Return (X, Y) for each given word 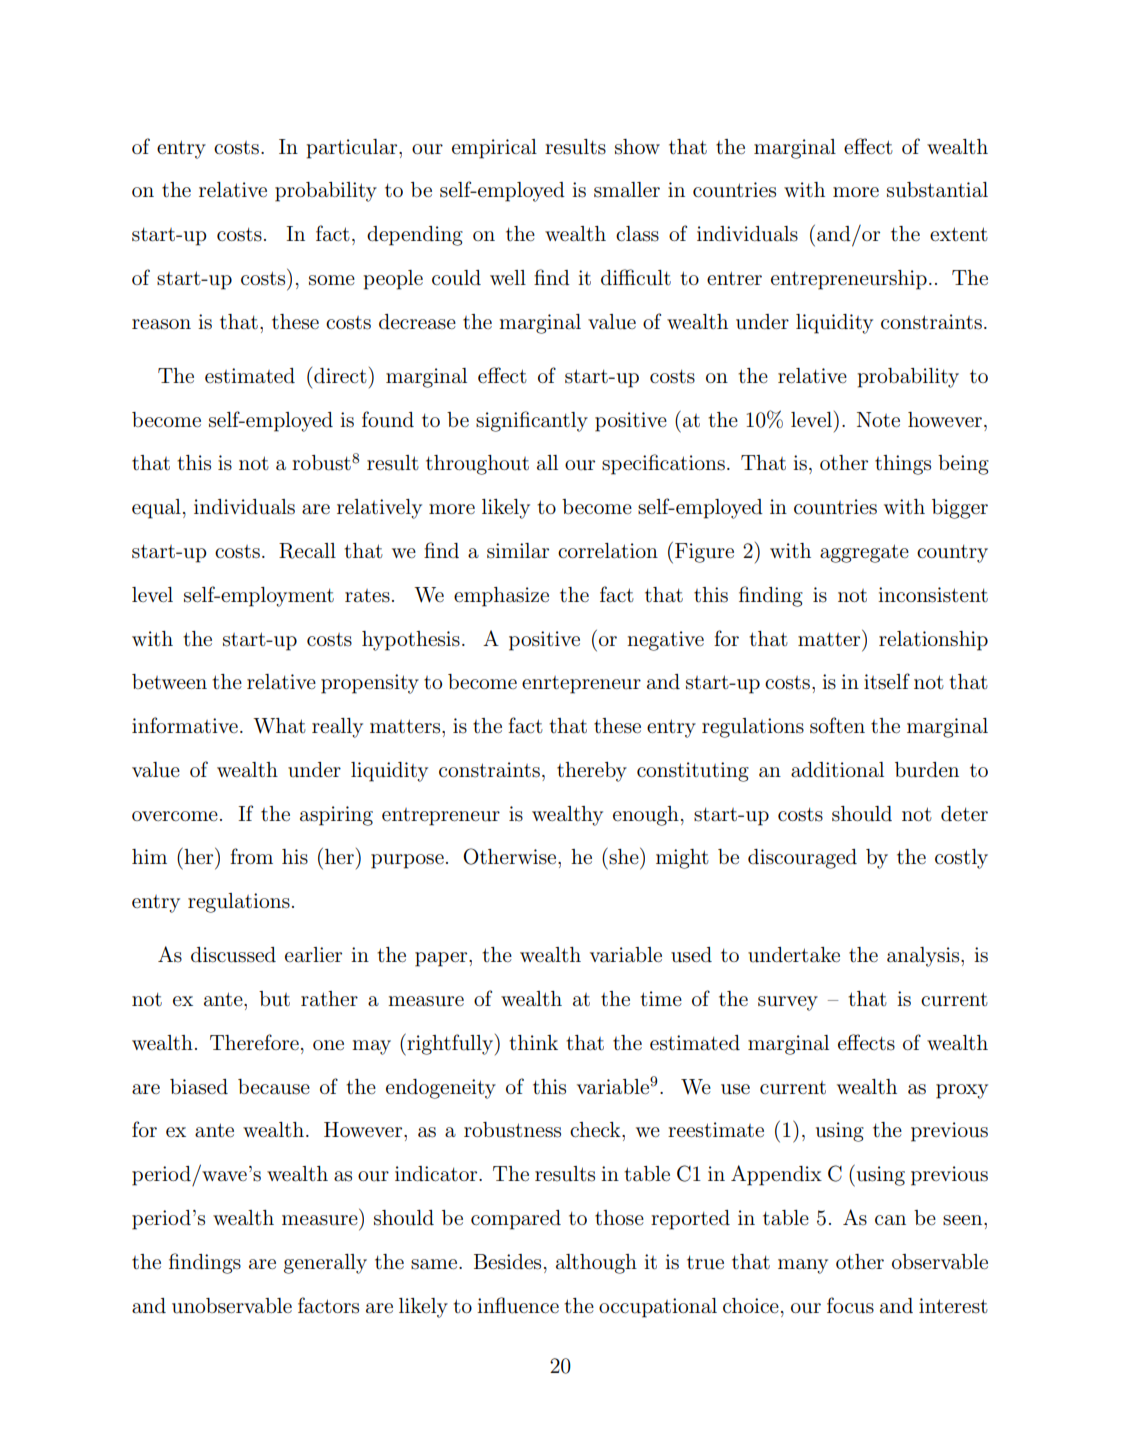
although (596, 1264)
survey (788, 1003)
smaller (627, 190)
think (533, 1042)
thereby (592, 772)
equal (156, 509)
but (274, 999)
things (903, 465)
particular (353, 149)
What (279, 726)
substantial (937, 190)
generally (325, 1264)
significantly (532, 421)
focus (850, 1305)
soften (837, 725)
